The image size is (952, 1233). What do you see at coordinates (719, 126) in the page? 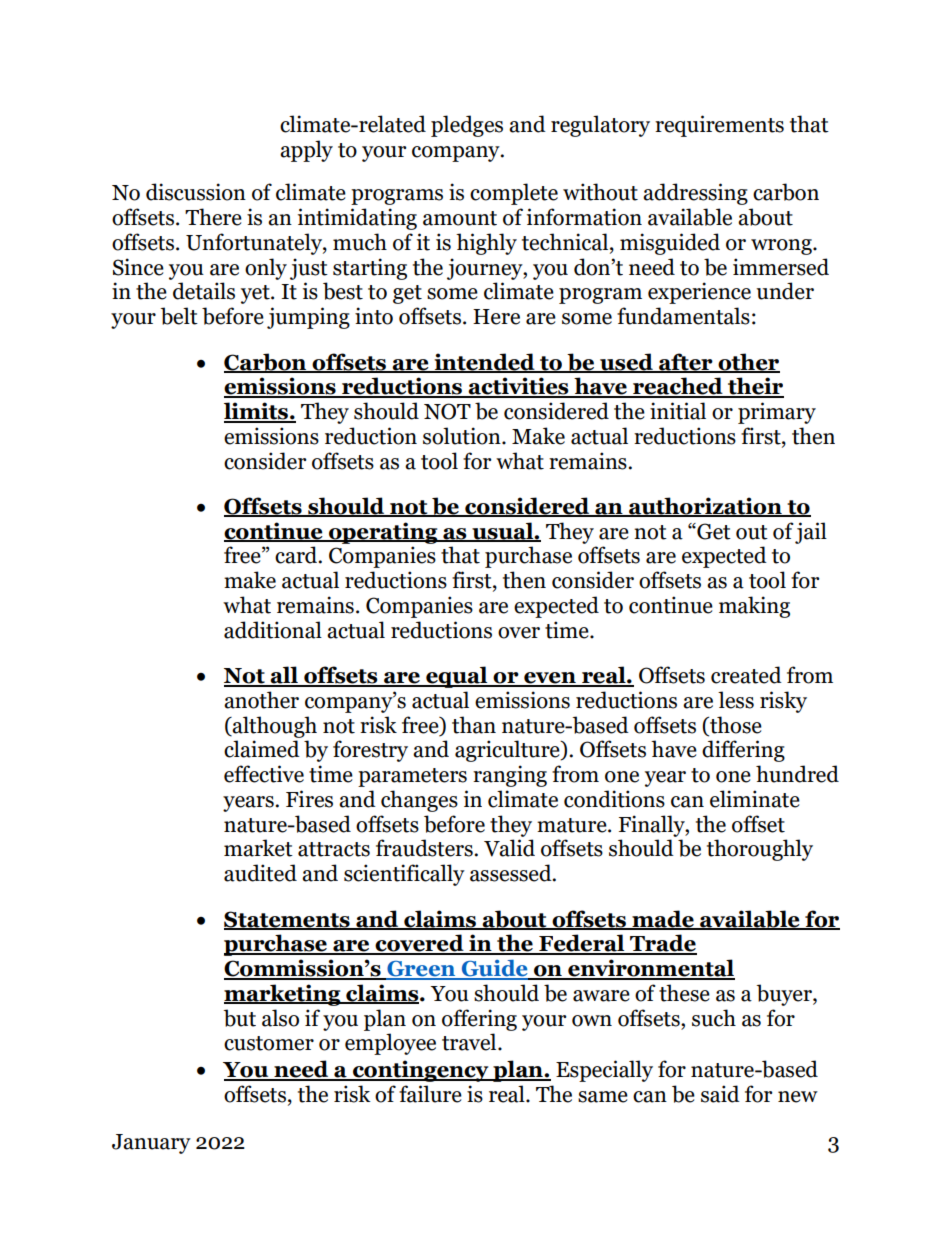
I see `requirements` at bounding box center [719, 126].
